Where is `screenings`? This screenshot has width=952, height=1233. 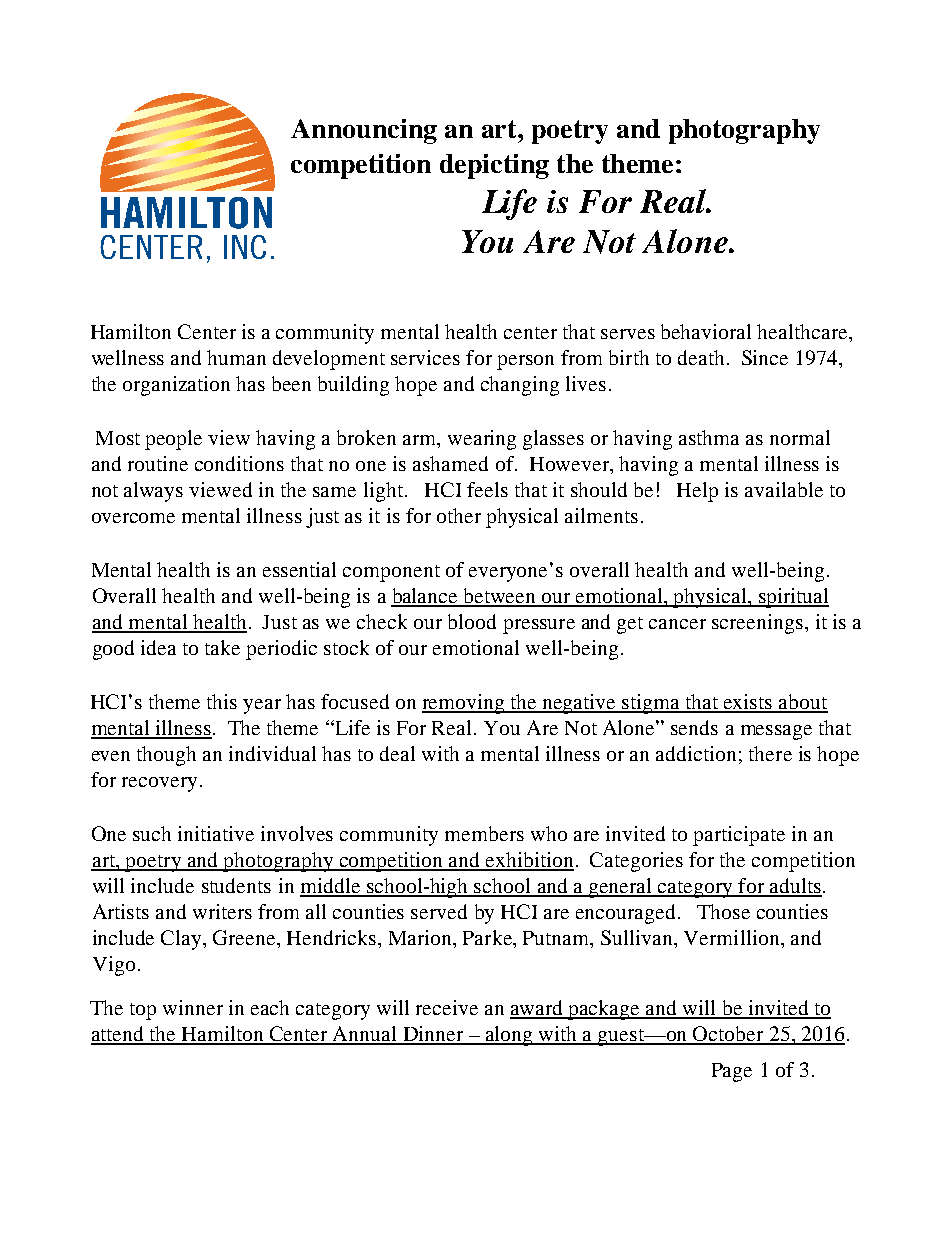 screenings is located at coordinates (757, 624).
